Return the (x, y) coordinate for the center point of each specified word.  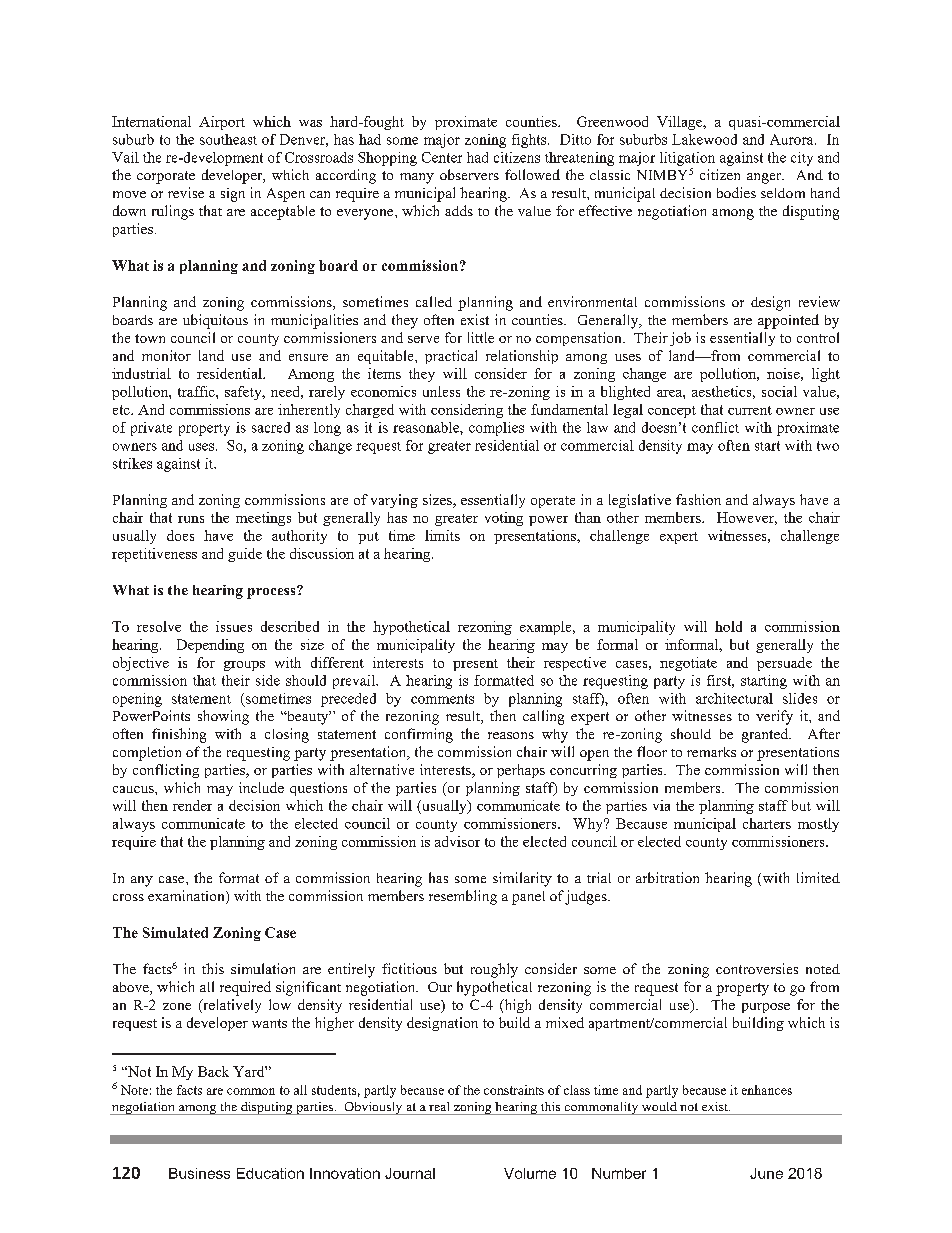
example (547, 628)
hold (728, 626)
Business (199, 1173)
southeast (228, 139)
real (439, 1106)
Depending (210, 646)
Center (442, 157)
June (766, 1173)
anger (765, 178)
